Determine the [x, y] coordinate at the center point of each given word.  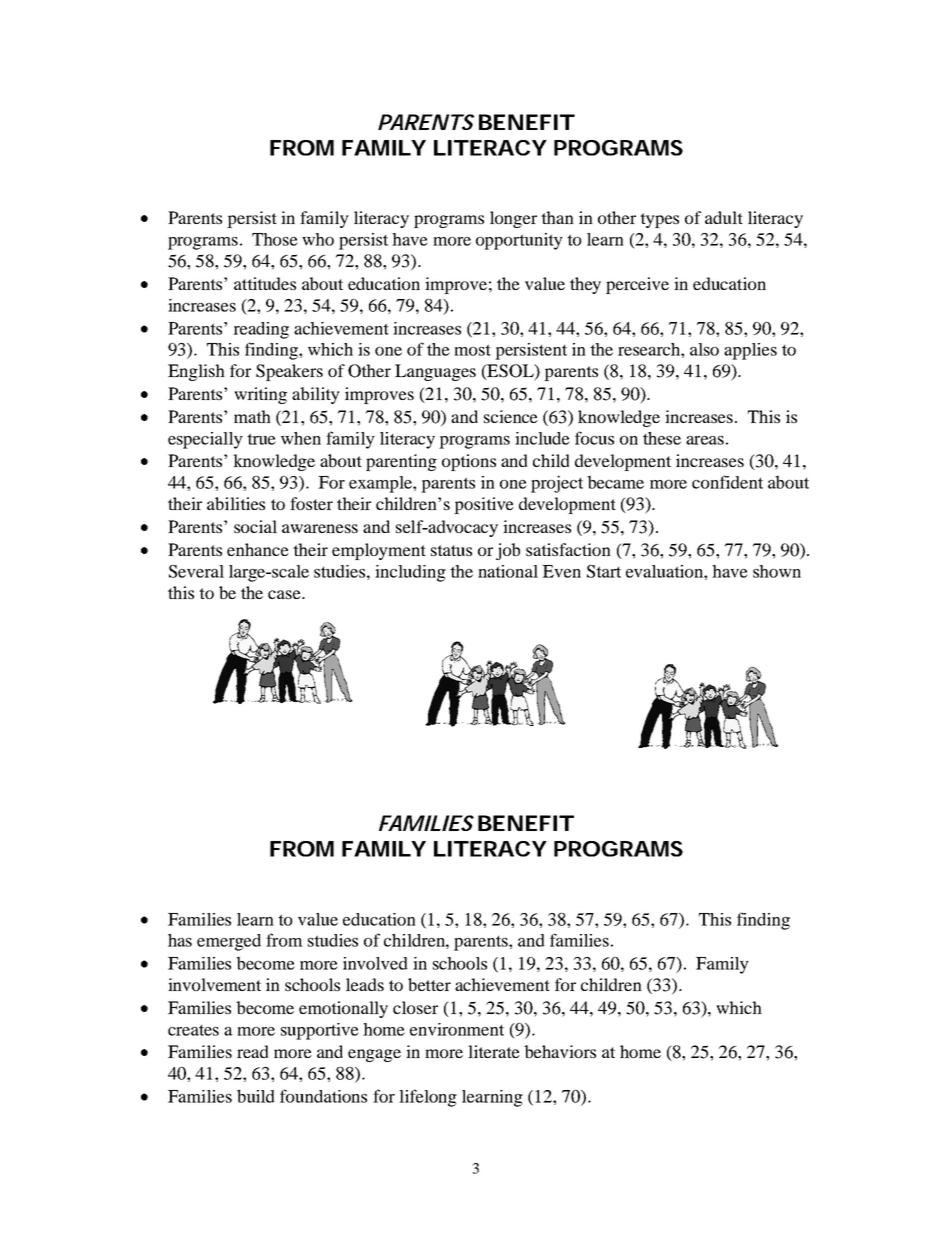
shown [777, 571]
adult [724, 217]
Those [275, 239]
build [256, 1096]
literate [494, 1051]
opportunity [519, 241]
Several [196, 571]
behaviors [560, 1051]
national [508, 571]
